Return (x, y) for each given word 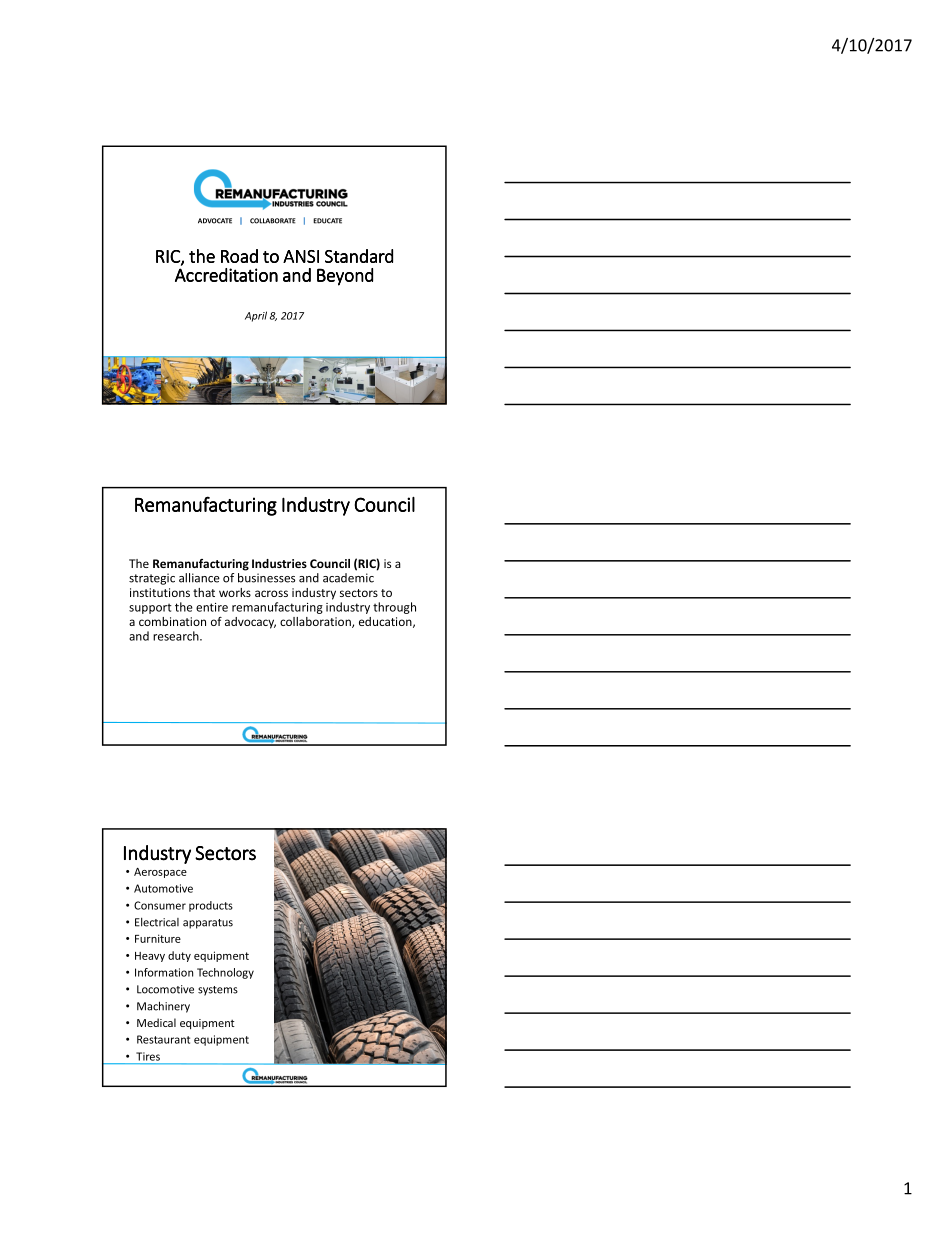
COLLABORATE (273, 221)
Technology (225, 973)
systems (218, 991)
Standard (359, 256)
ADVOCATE (215, 221)
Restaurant (163, 1039)
